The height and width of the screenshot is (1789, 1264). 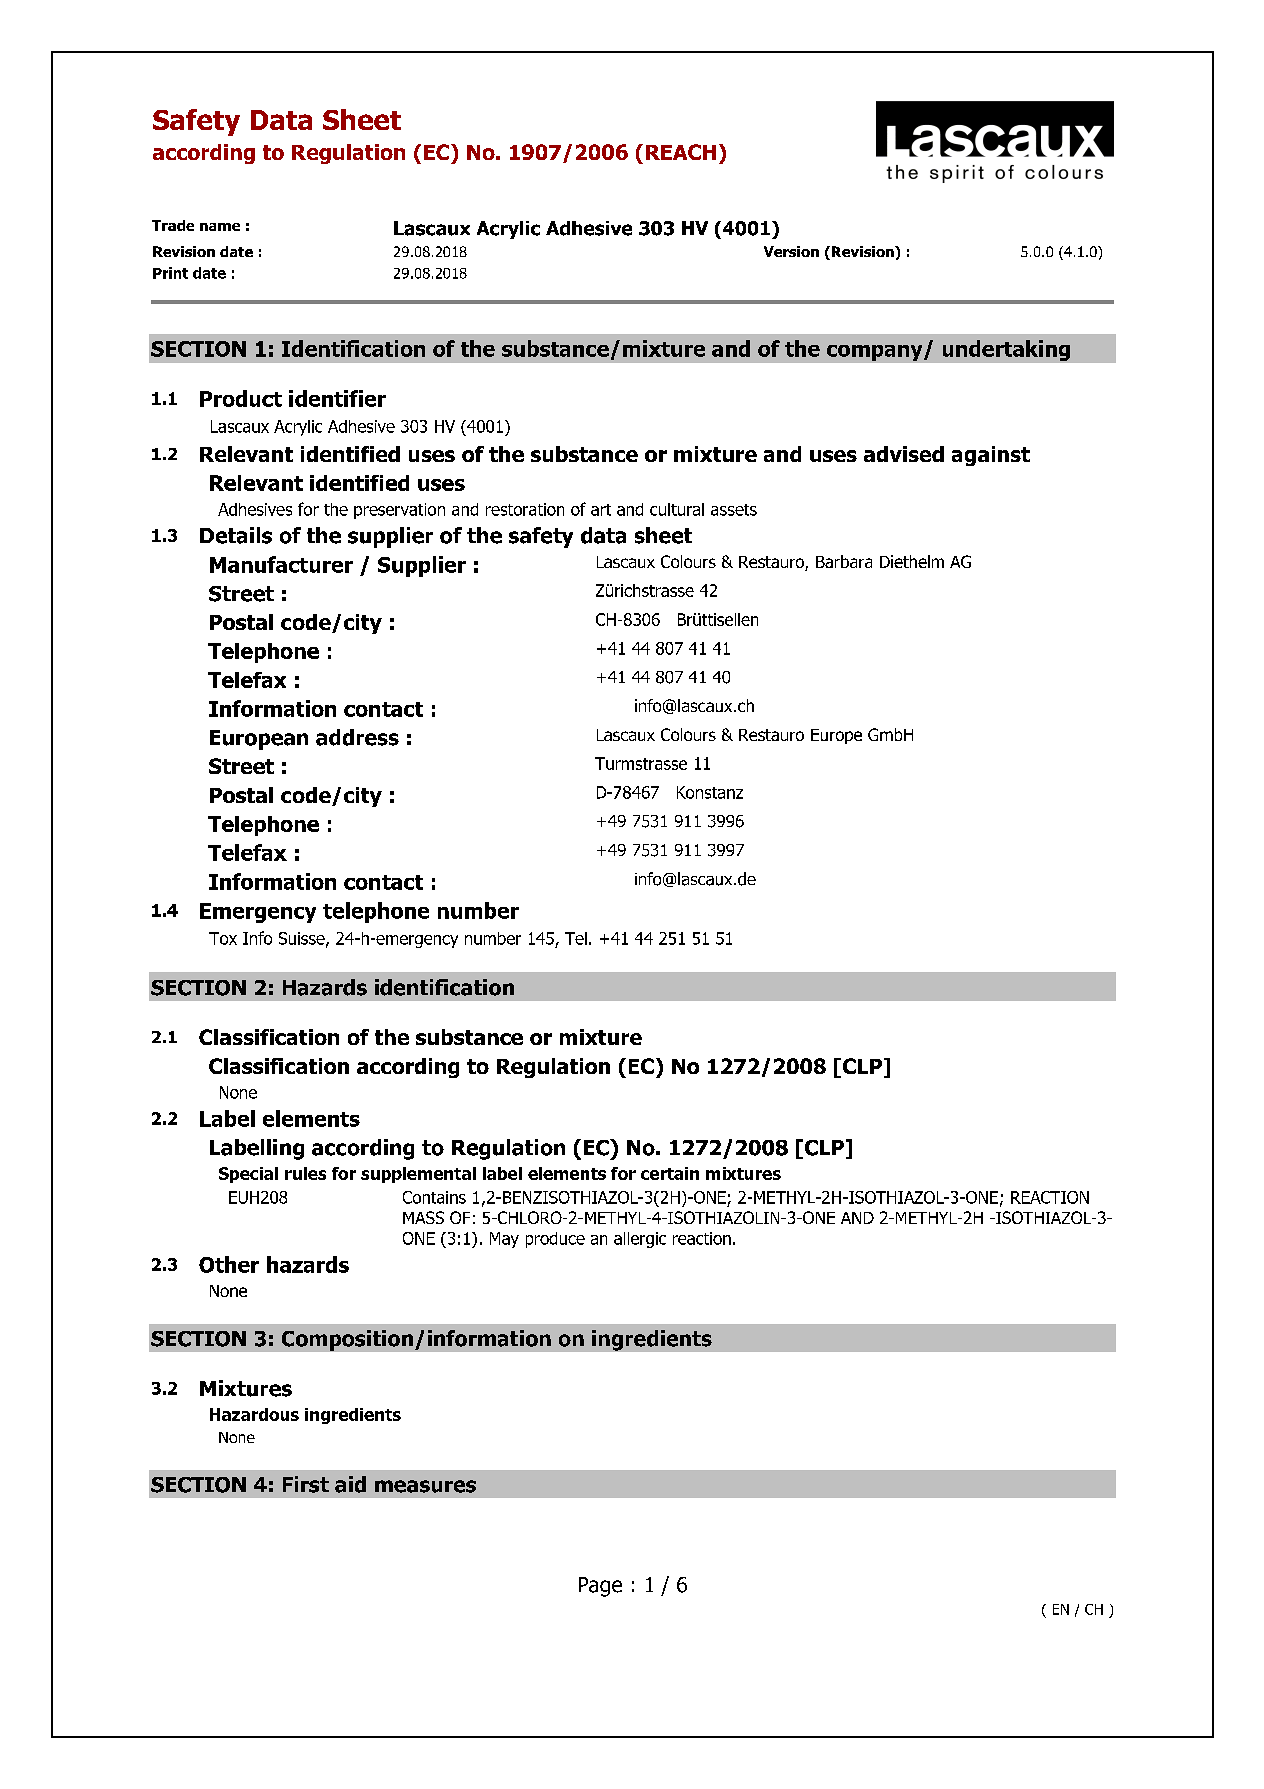 What do you see at coordinates (681, 152) in the screenshot?
I see `REACH` at bounding box center [681, 152].
